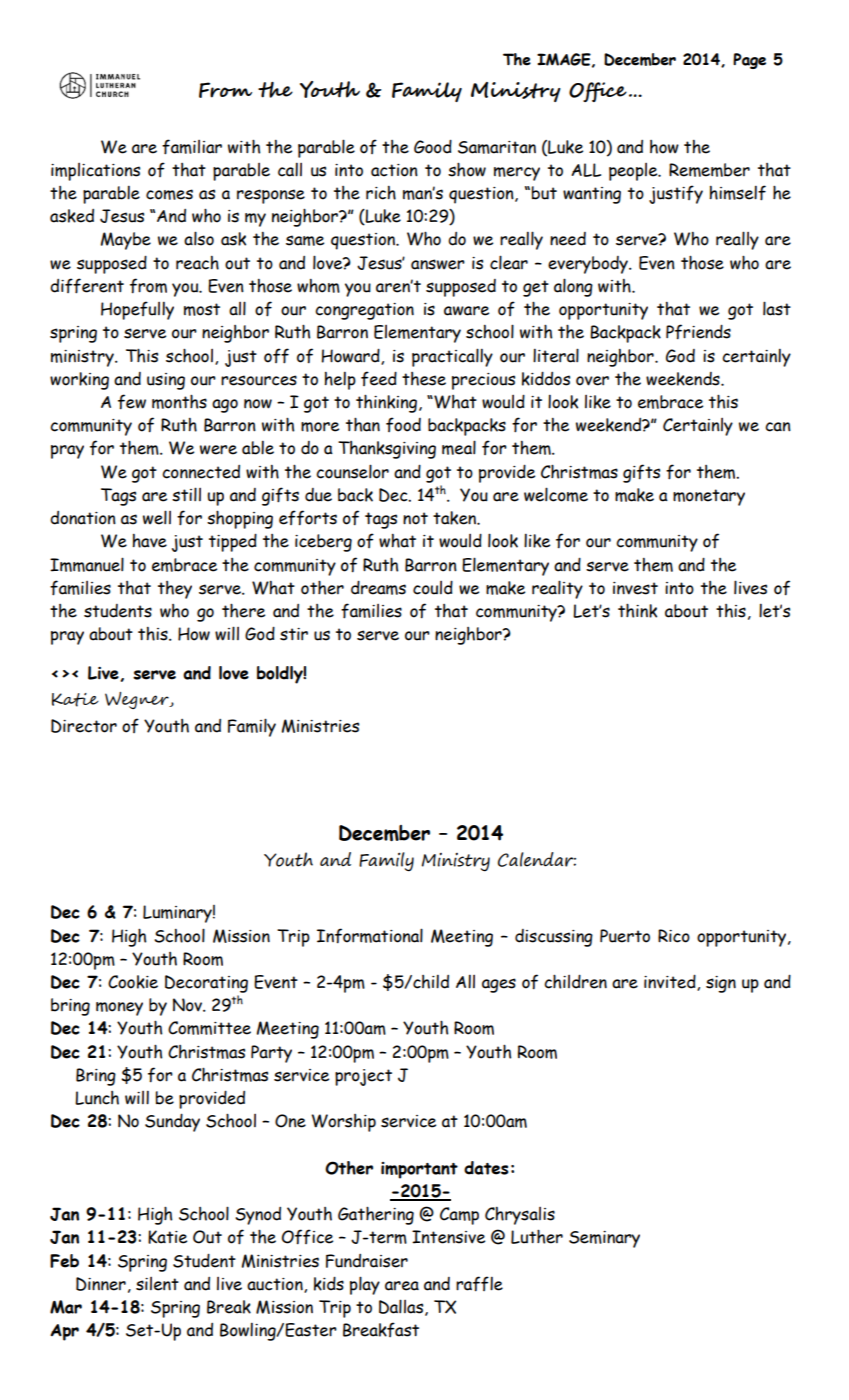 Image resolution: width=849 pixels, height=1400 pixels. What do you see at coordinates (370, 936) in the page?
I see `Informational` at bounding box center [370, 936].
